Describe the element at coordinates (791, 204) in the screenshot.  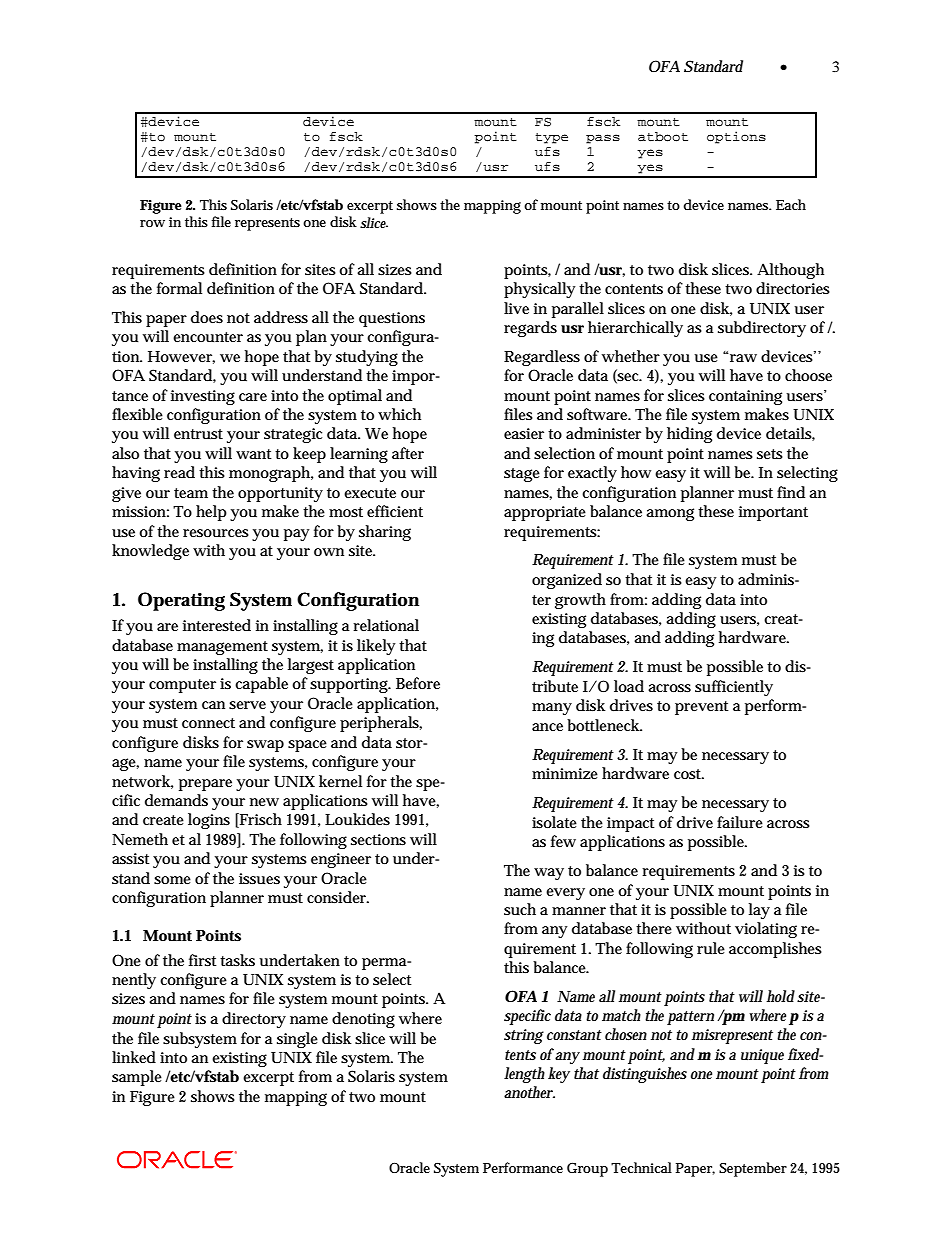
I see `Each` at that location.
